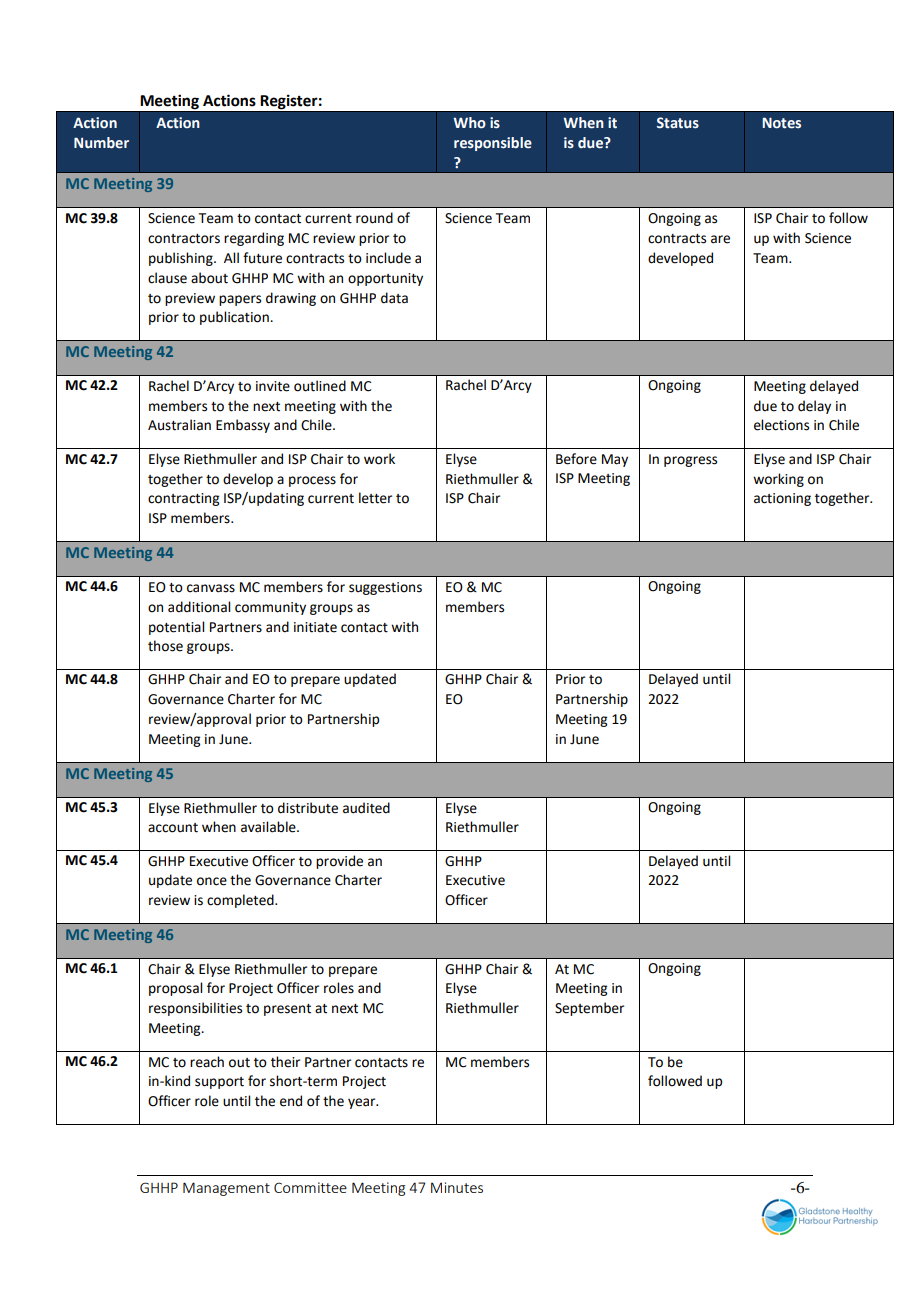 This screenshot has width=924, height=1308. What do you see at coordinates (589, 1009) in the screenshot?
I see `September` at bounding box center [589, 1009].
